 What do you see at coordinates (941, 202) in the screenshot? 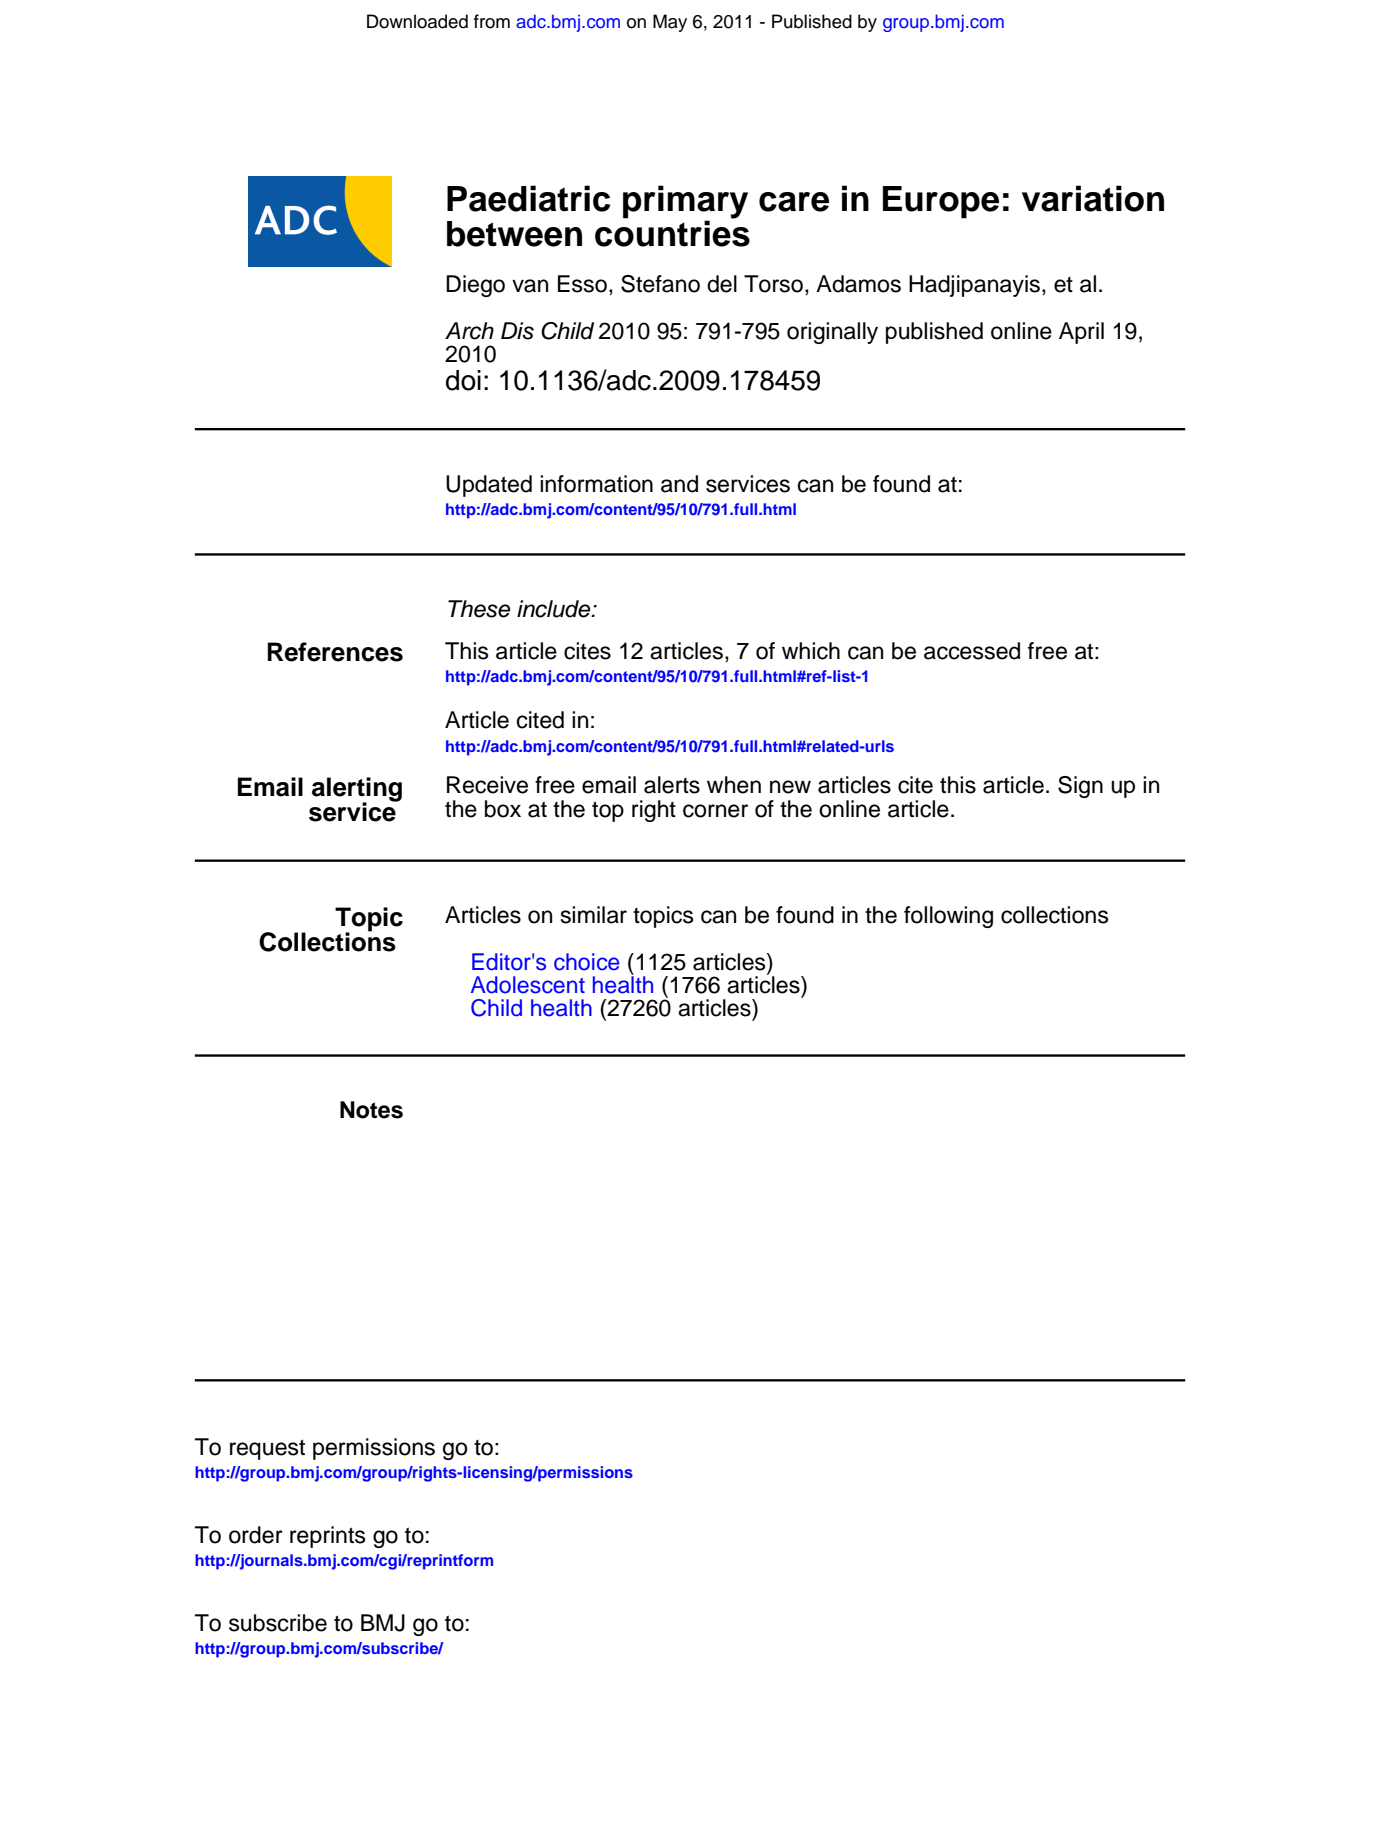
I see `Europe` at bounding box center [941, 202].
